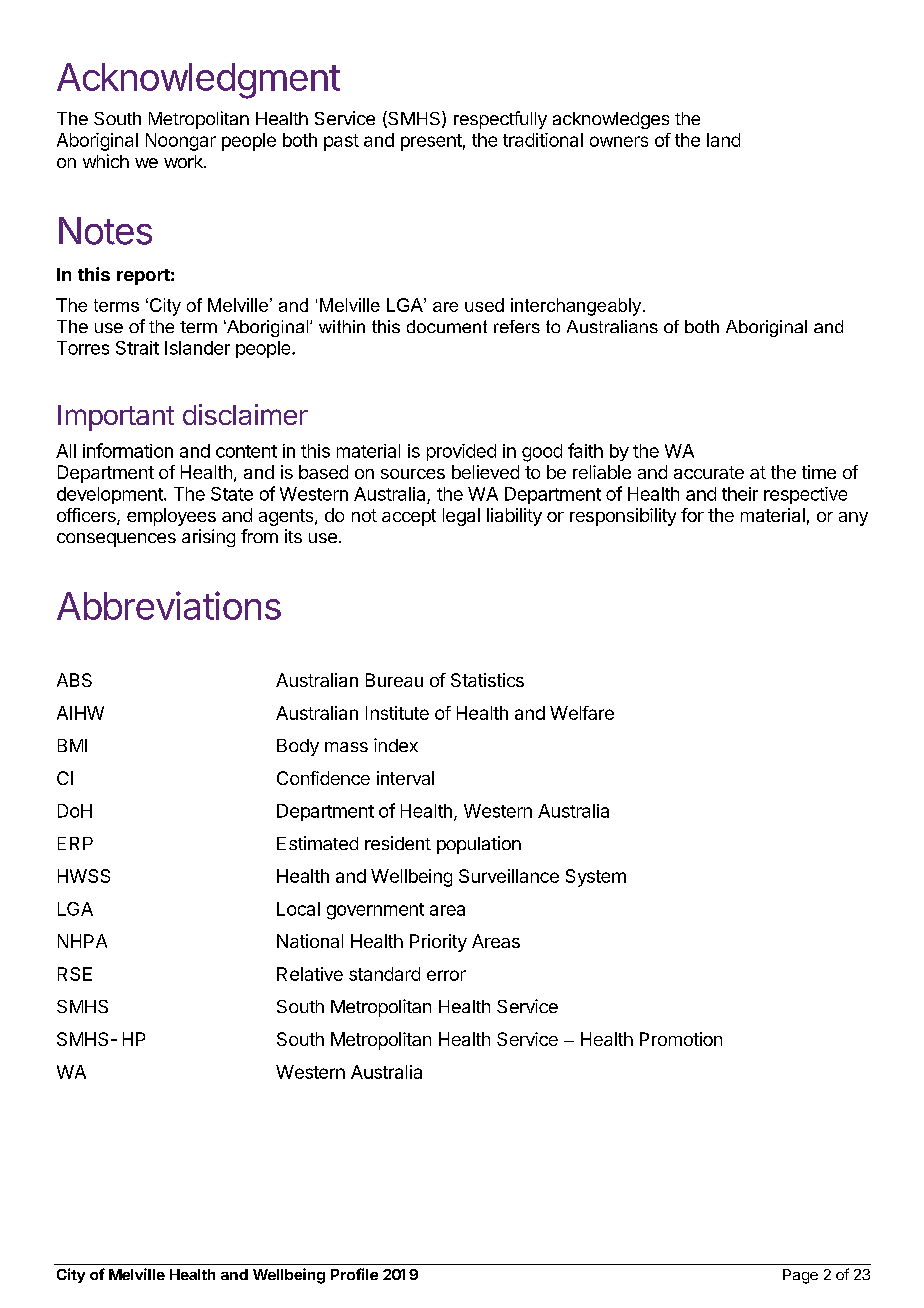  Describe the element at coordinates (487, 680) in the screenshot. I see `Statistics` at that location.
